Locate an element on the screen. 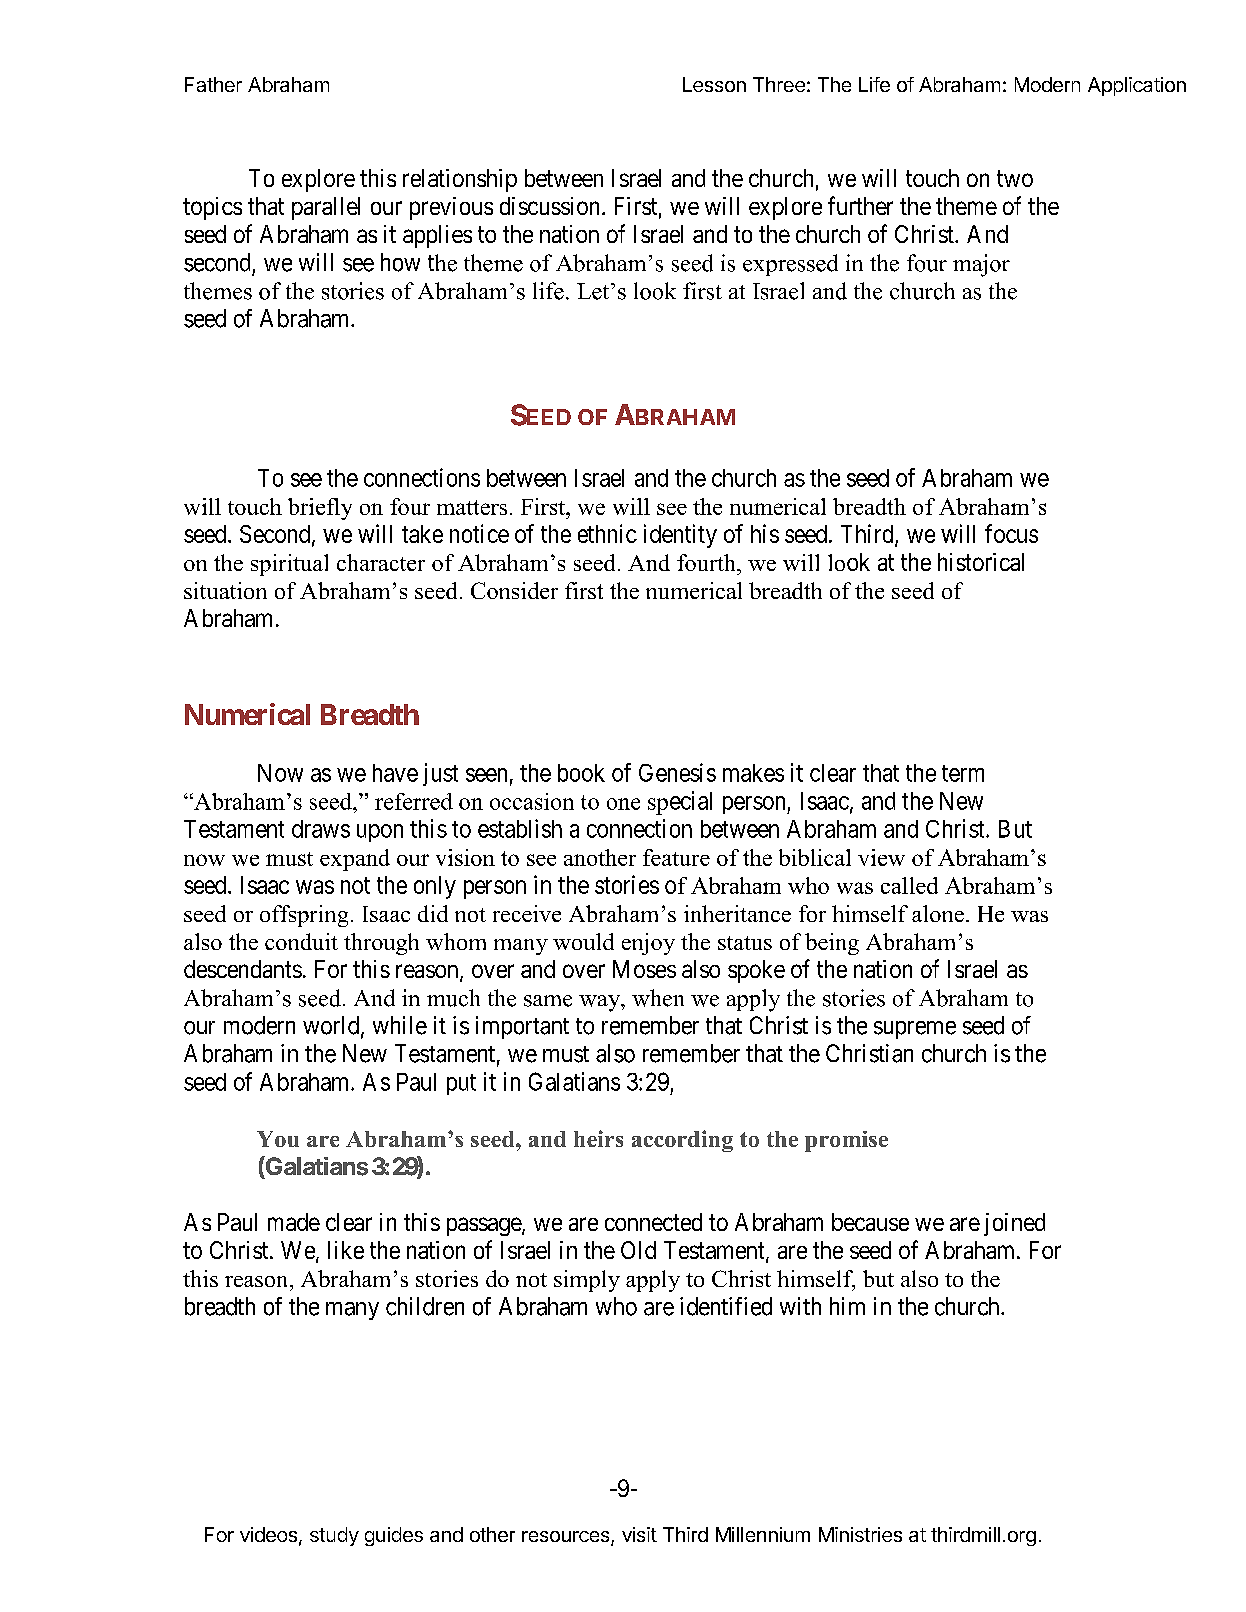  visit is located at coordinates (639, 1534).
